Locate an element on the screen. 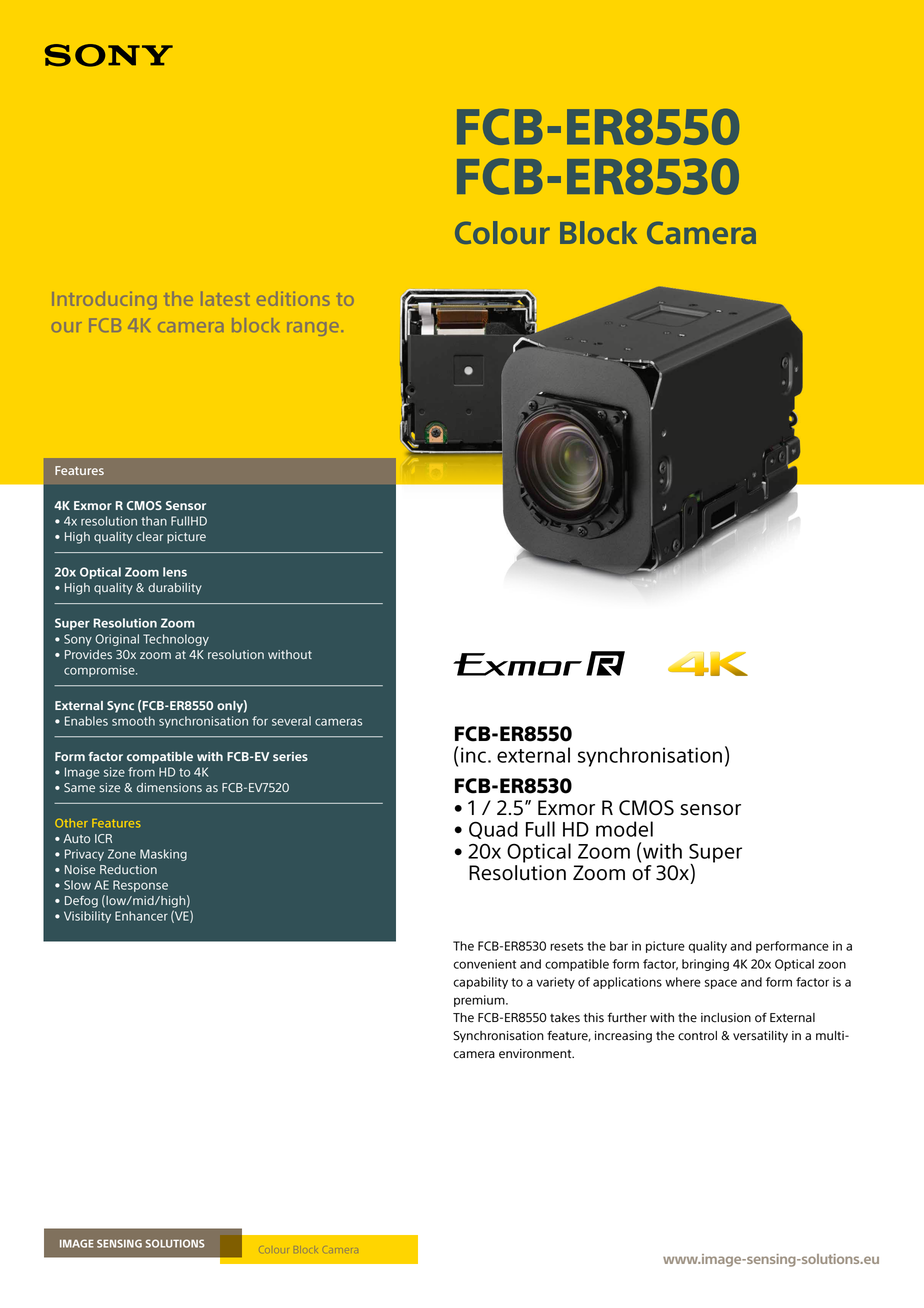 This screenshot has width=924, height=1308. several is located at coordinates (291, 721).
